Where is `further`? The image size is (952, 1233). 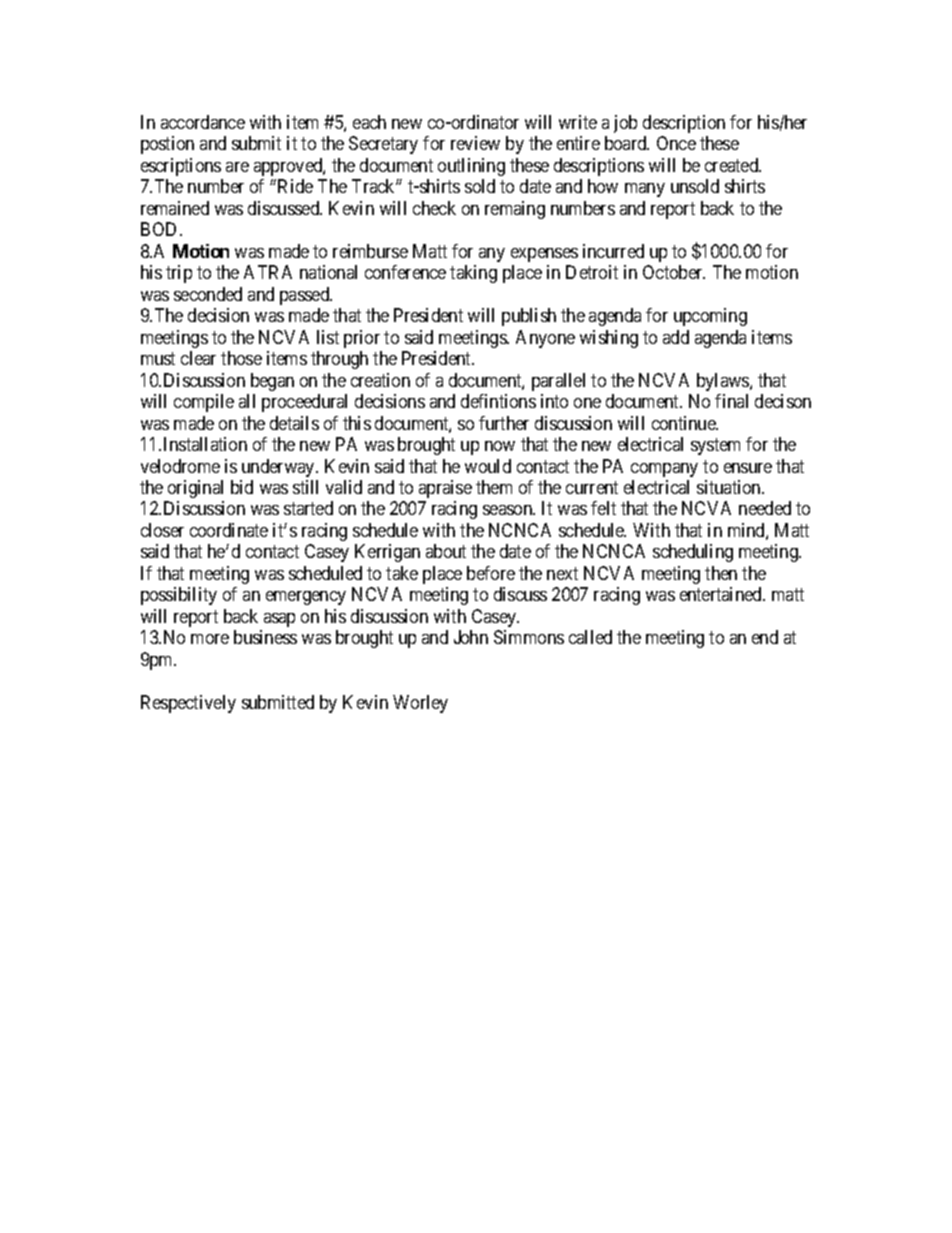 further is located at coordinates (504, 423).
